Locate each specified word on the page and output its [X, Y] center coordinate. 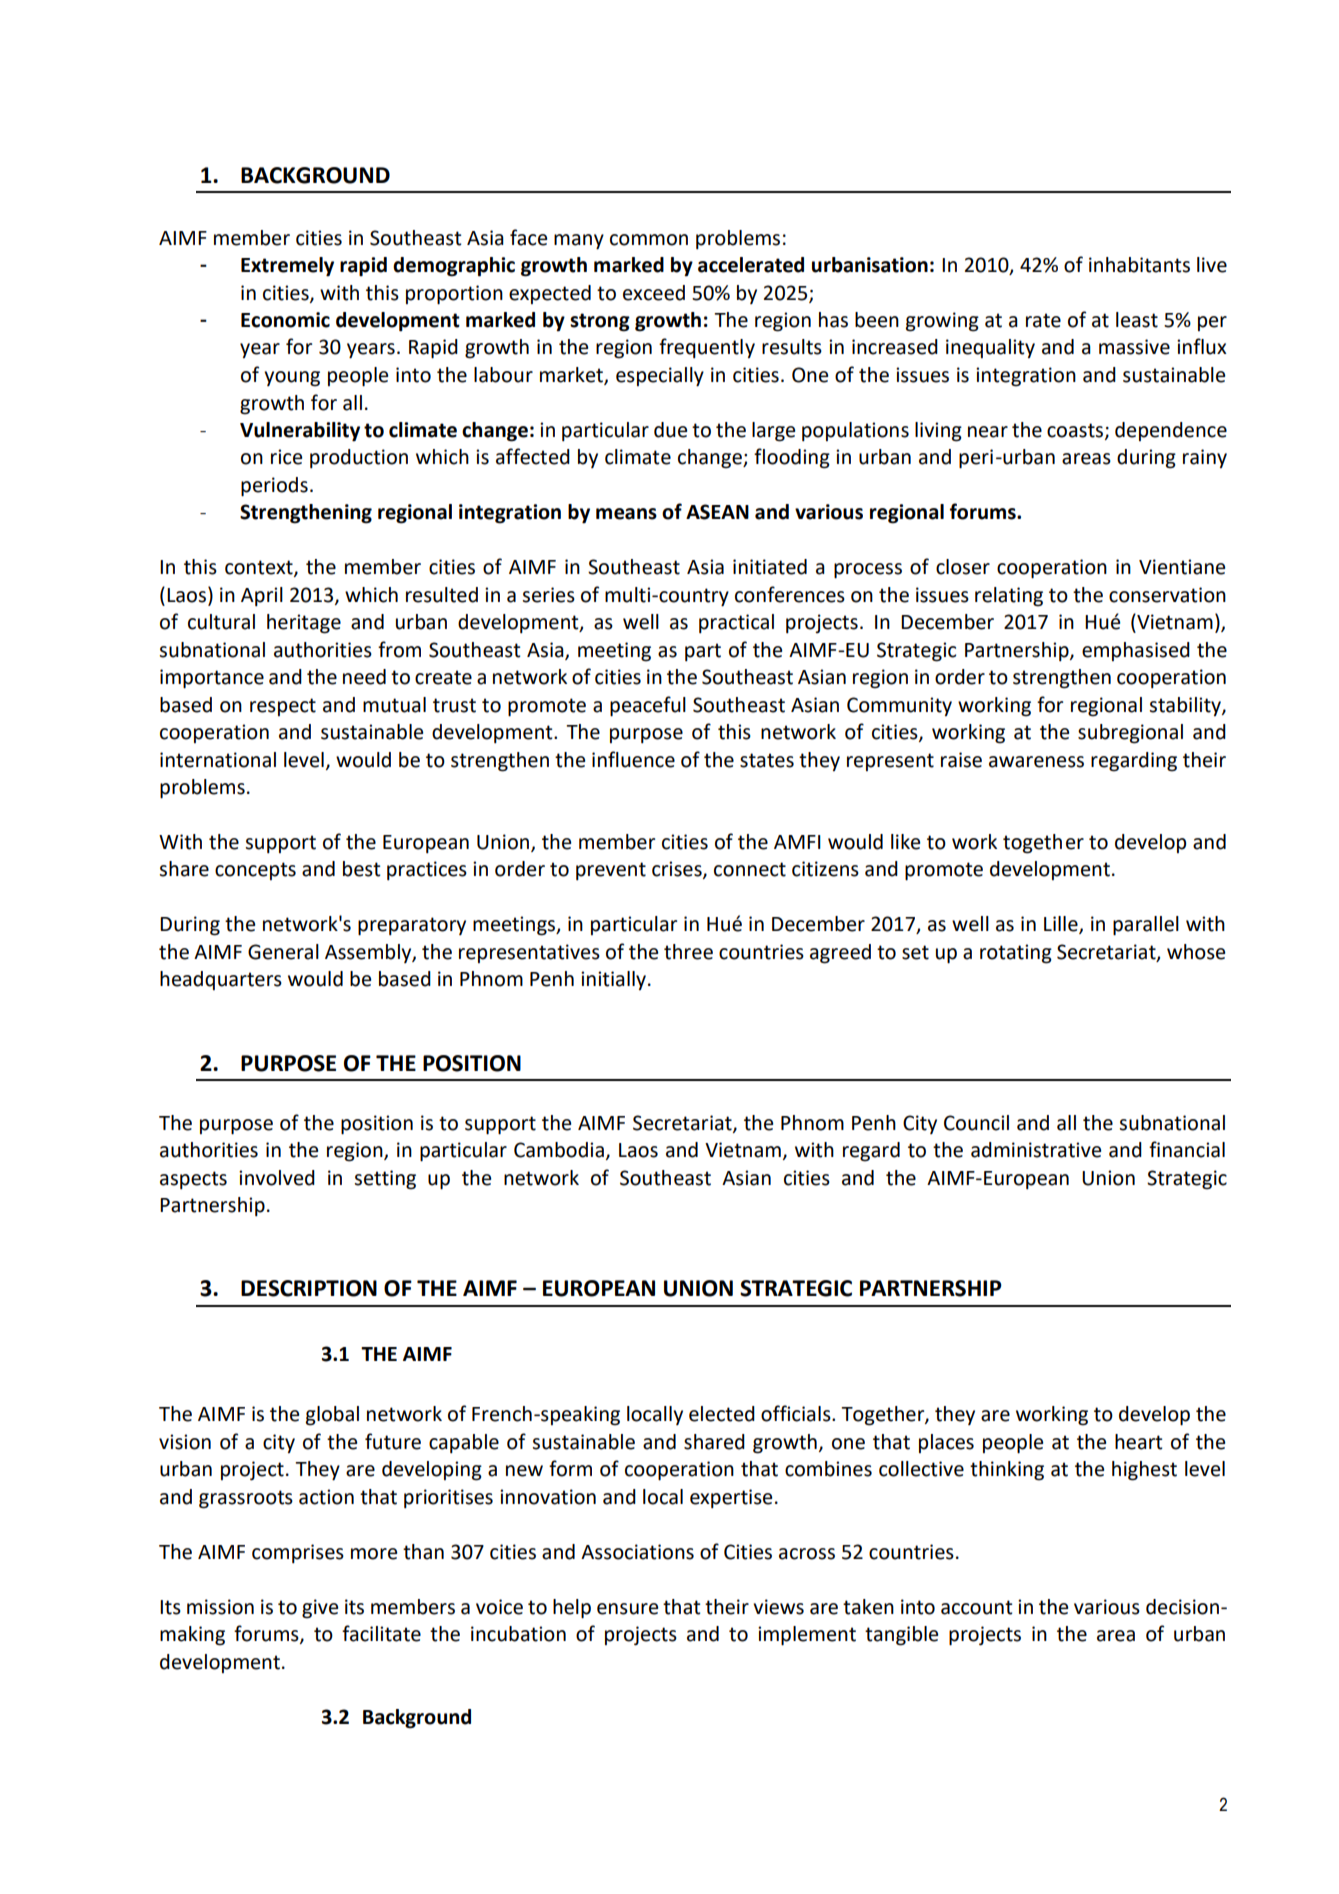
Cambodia [559, 1150]
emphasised [1136, 651]
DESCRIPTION [309, 1288]
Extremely [287, 267]
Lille [1062, 925]
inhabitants [1139, 265]
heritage [304, 624]
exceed [654, 293]
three [688, 952]
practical [736, 623]
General [283, 952]
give [320, 1609]
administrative [1036, 1150]
